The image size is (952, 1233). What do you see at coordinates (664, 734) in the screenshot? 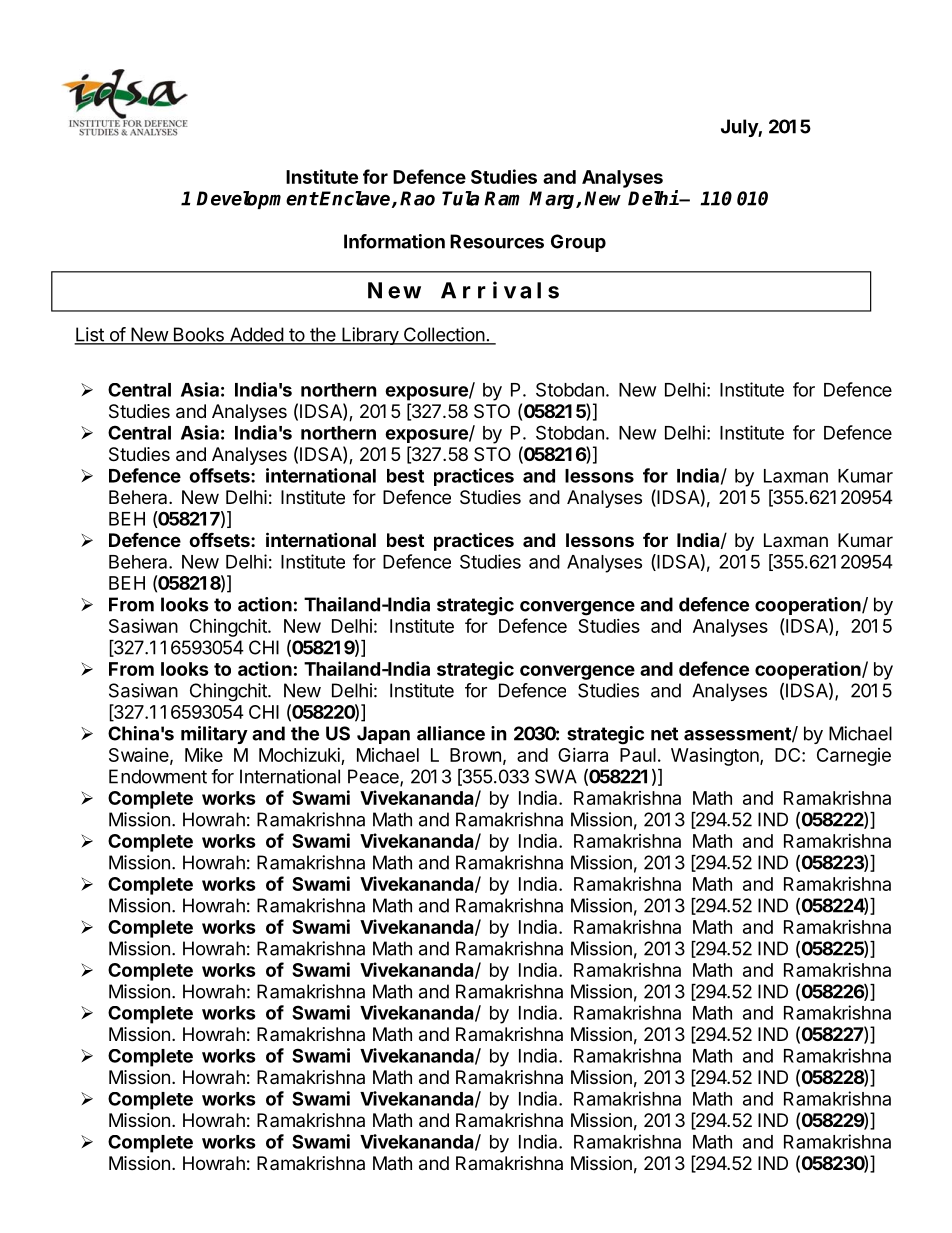
I see `net` at bounding box center [664, 734].
